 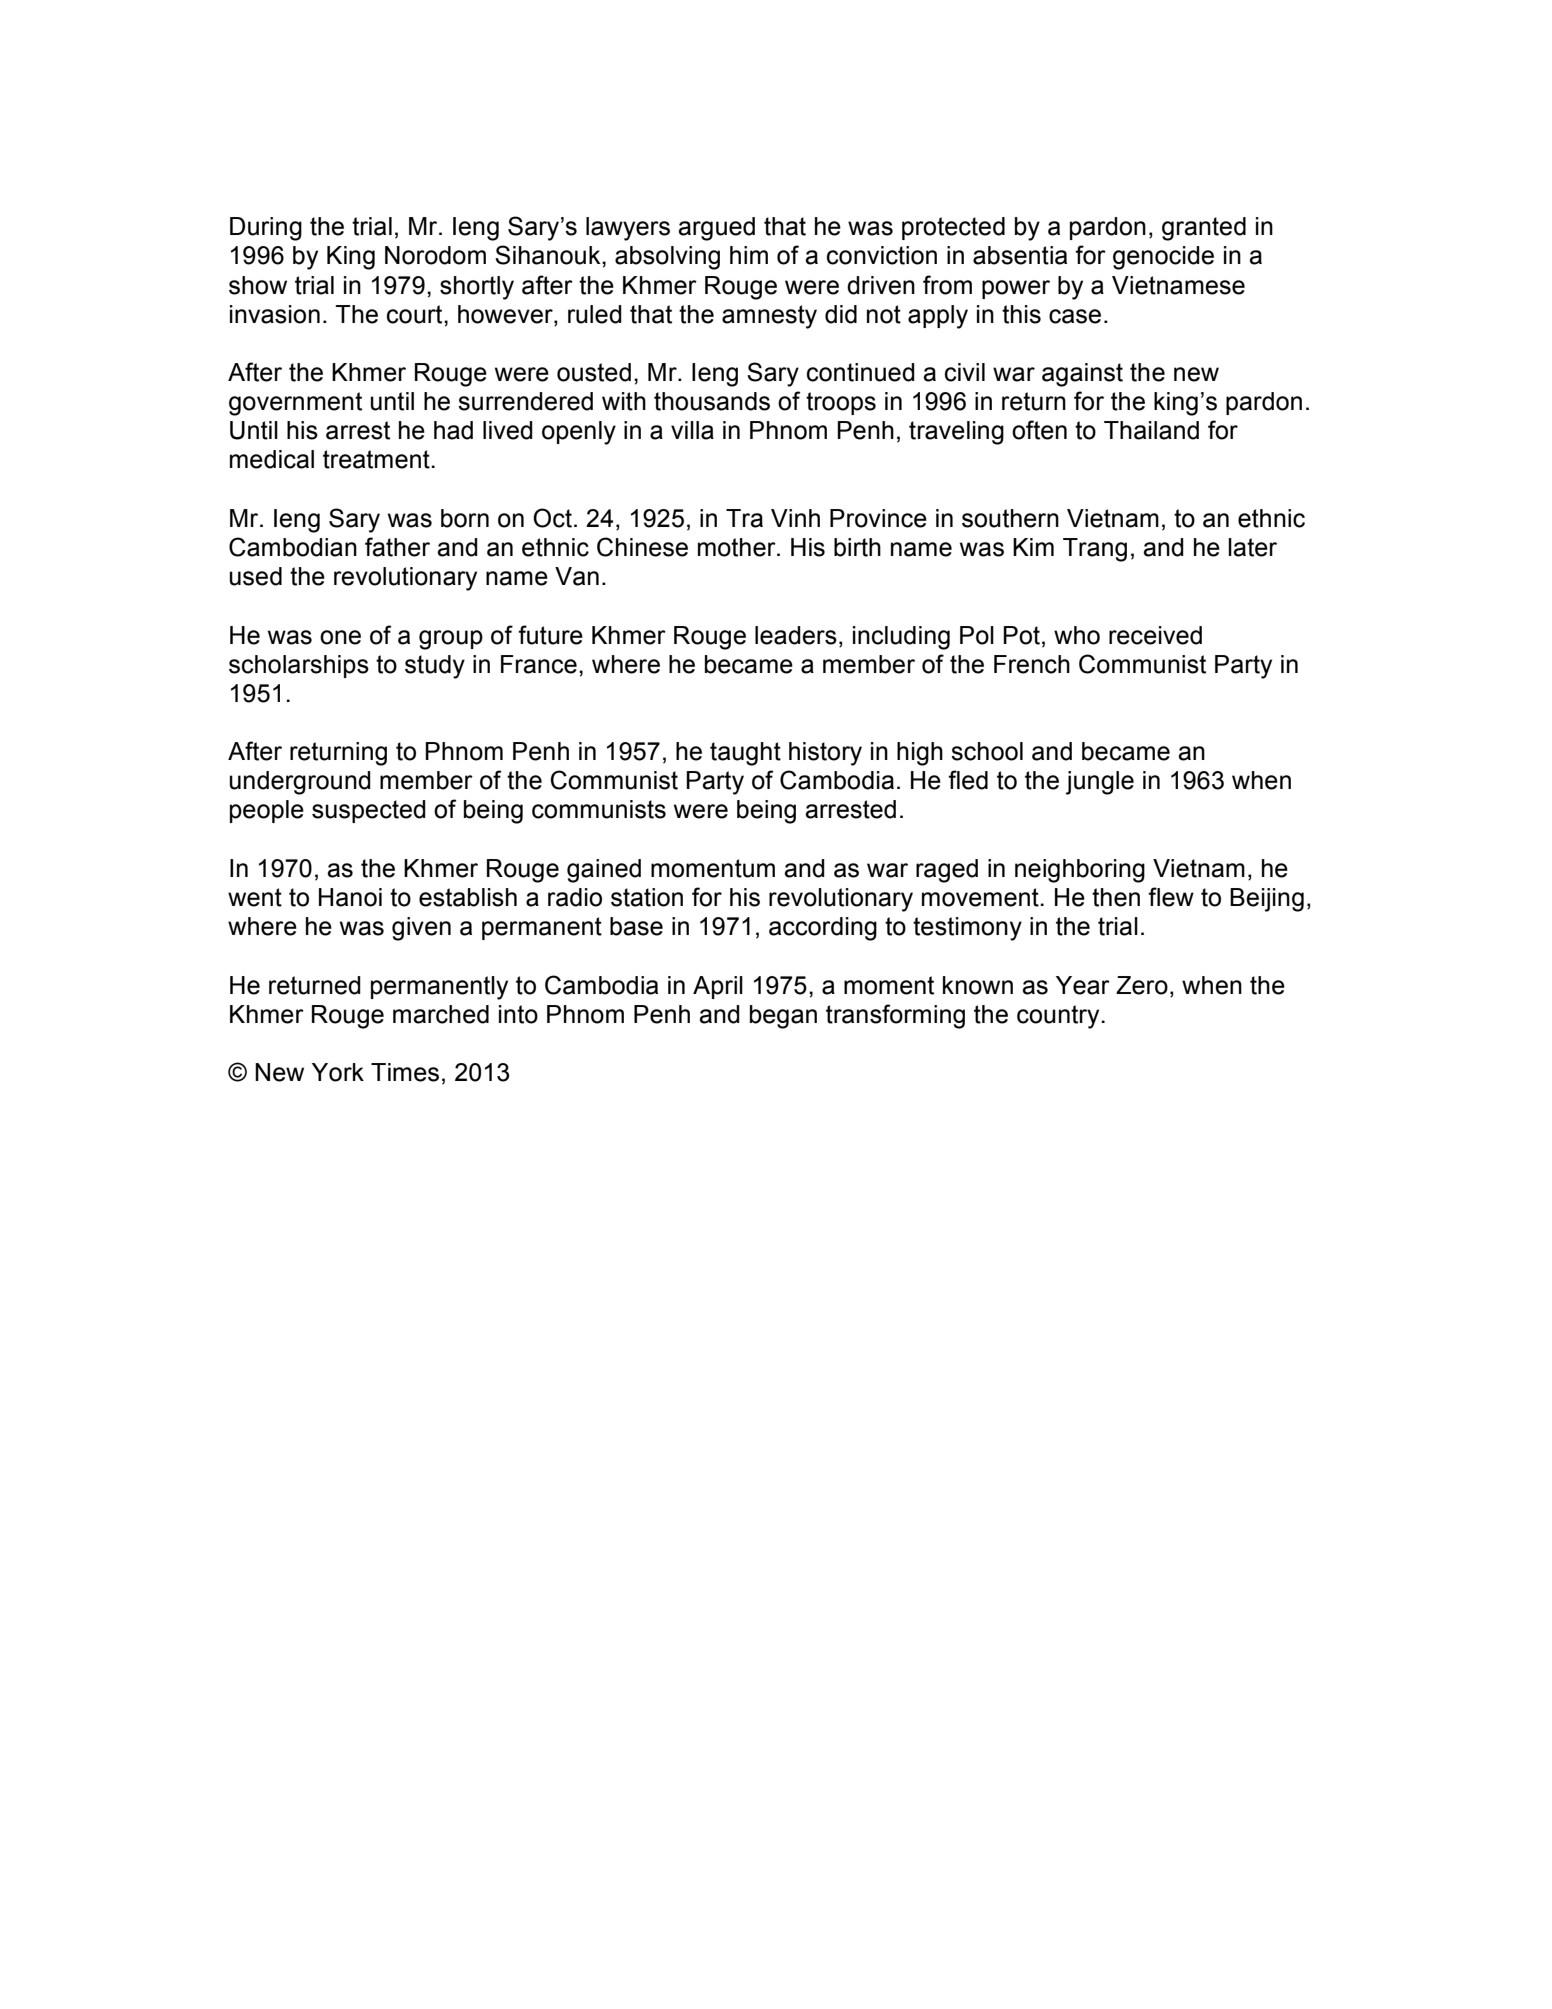 I want to click on station, so click(x=647, y=897).
